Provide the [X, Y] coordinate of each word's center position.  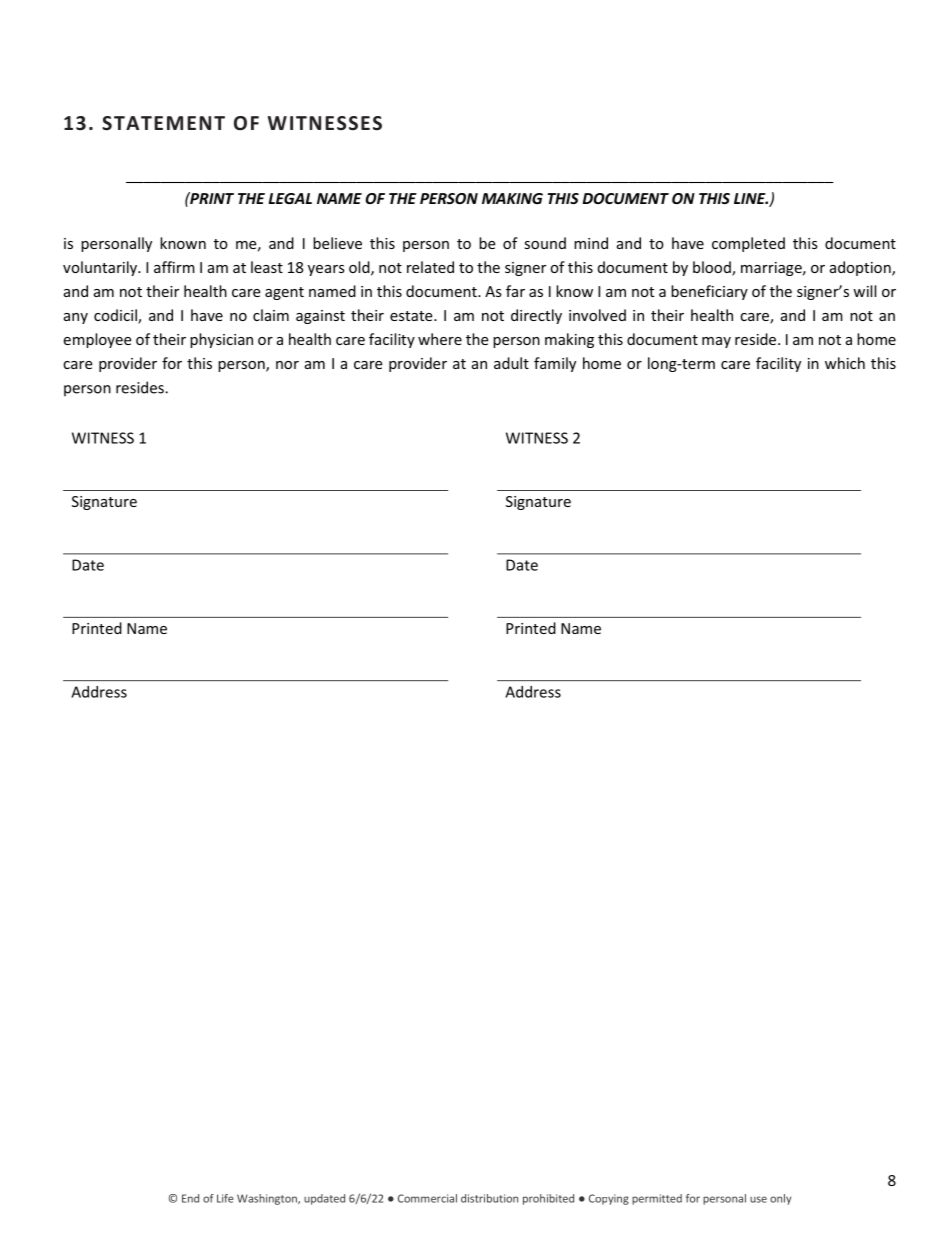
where [440, 339]
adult [511, 363]
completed [748, 244]
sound [545, 243]
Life [225, 1198]
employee [97, 340]
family [555, 364]
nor [287, 365]
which [845, 363]
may [716, 342]
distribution [489, 1198]
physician [221, 340]
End [190, 1198]
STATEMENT [163, 123]
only [780, 1199]
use [758, 1199]
